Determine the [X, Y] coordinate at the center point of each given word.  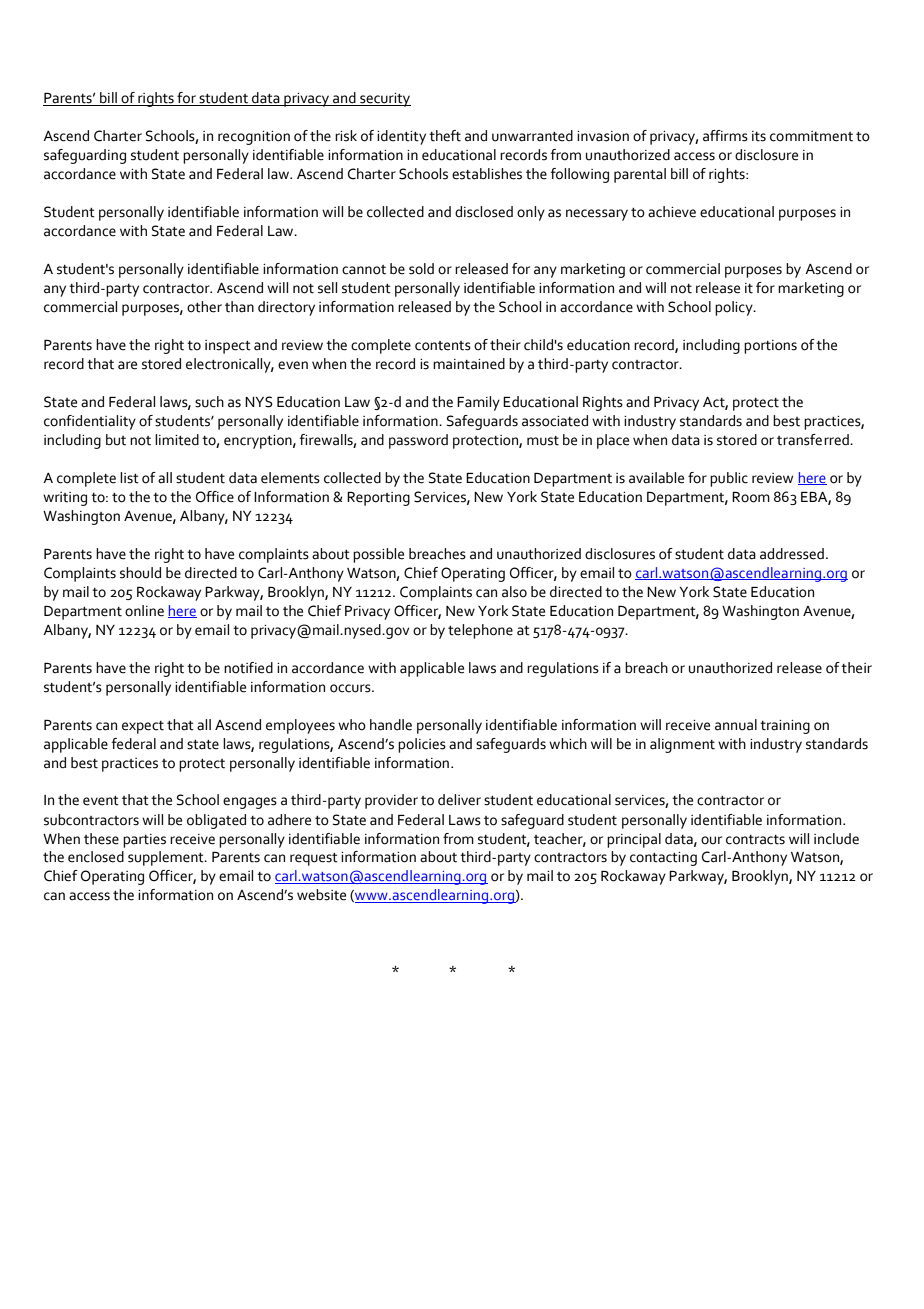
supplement [167, 858]
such [209, 402]
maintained [469, 364]
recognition [254, 138]
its [759, 136]
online [144, 611]
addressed [792, 554]
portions [770, 347]
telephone [480, 631]
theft [445, 136]
